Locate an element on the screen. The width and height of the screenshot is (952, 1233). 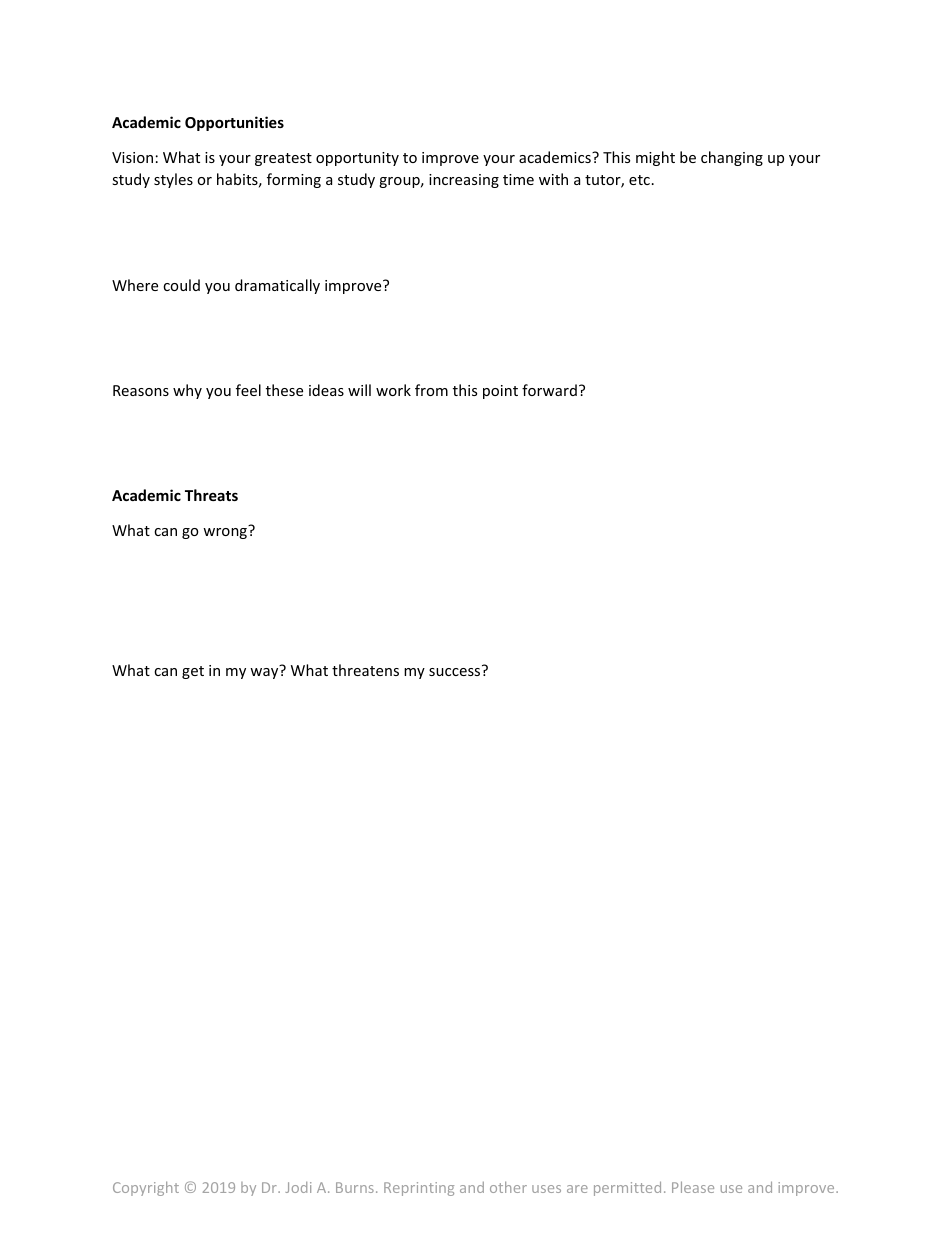
might is located at coordinates (655, 158).
